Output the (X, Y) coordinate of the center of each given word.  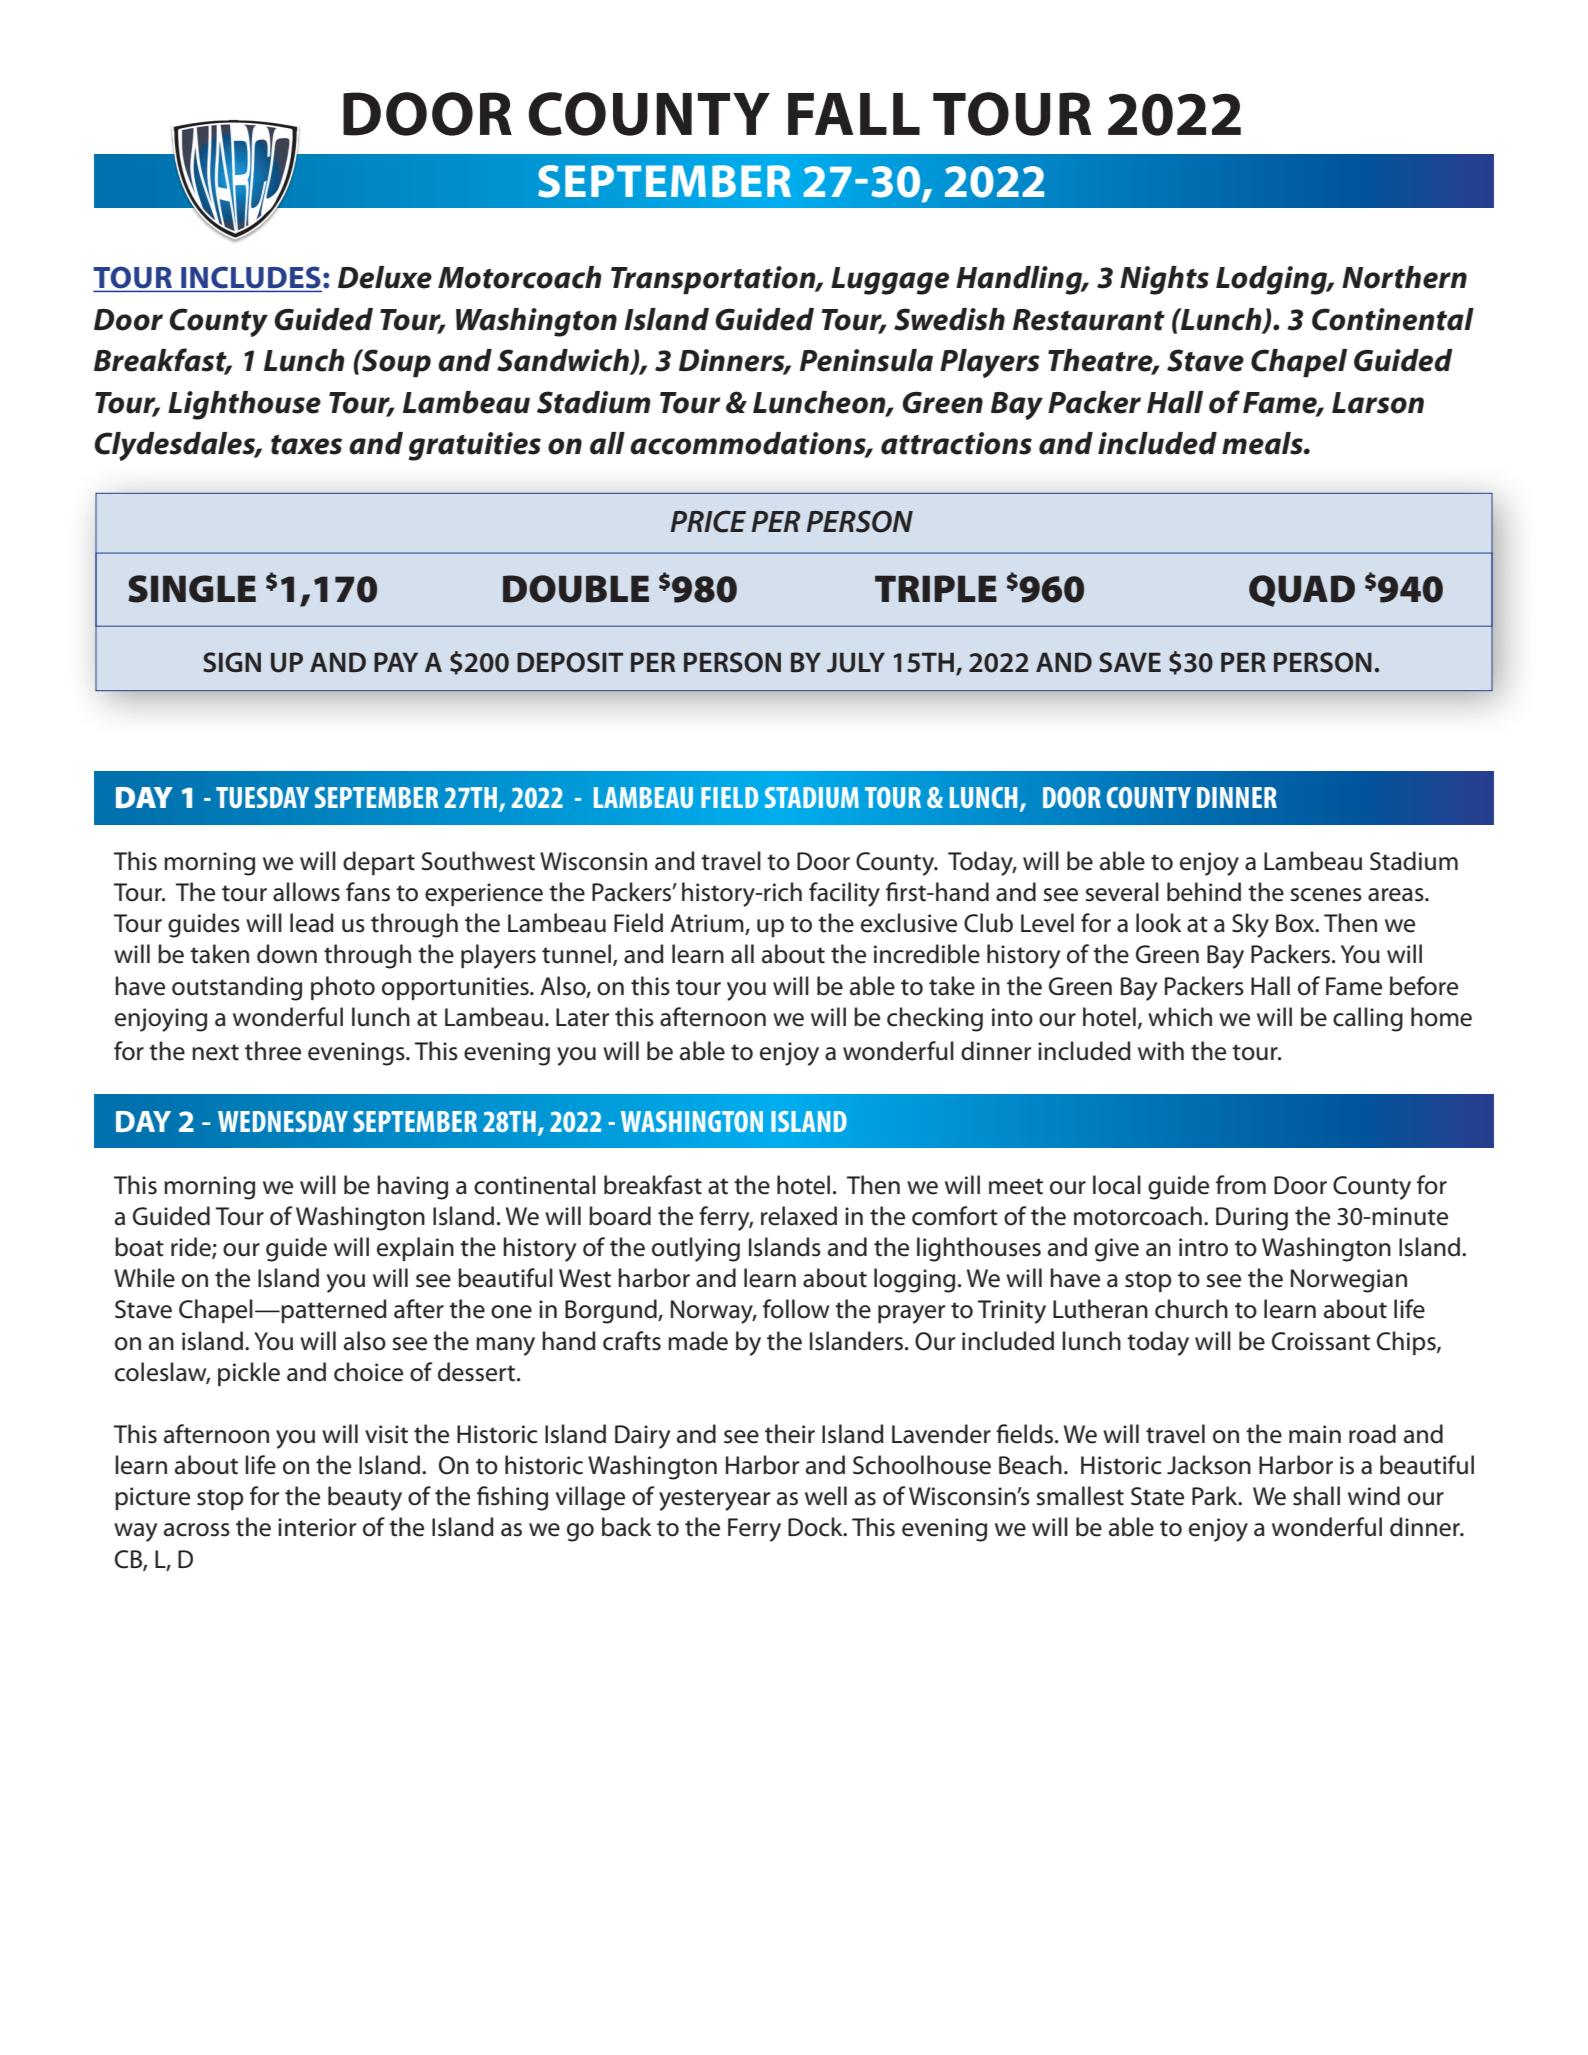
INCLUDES (250, 278)
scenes (1326, 895)
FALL (854, 114)
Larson (1378, 403)
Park (1216, 1496)
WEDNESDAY (283, 1121)
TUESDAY (262, 797)
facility (844, 894)
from (1241, 1185)
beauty (365, 1498)
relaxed (799, 1216)
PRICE (708, 521)
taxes (306, 445)
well (826, 1496)
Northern (1404, 277)
